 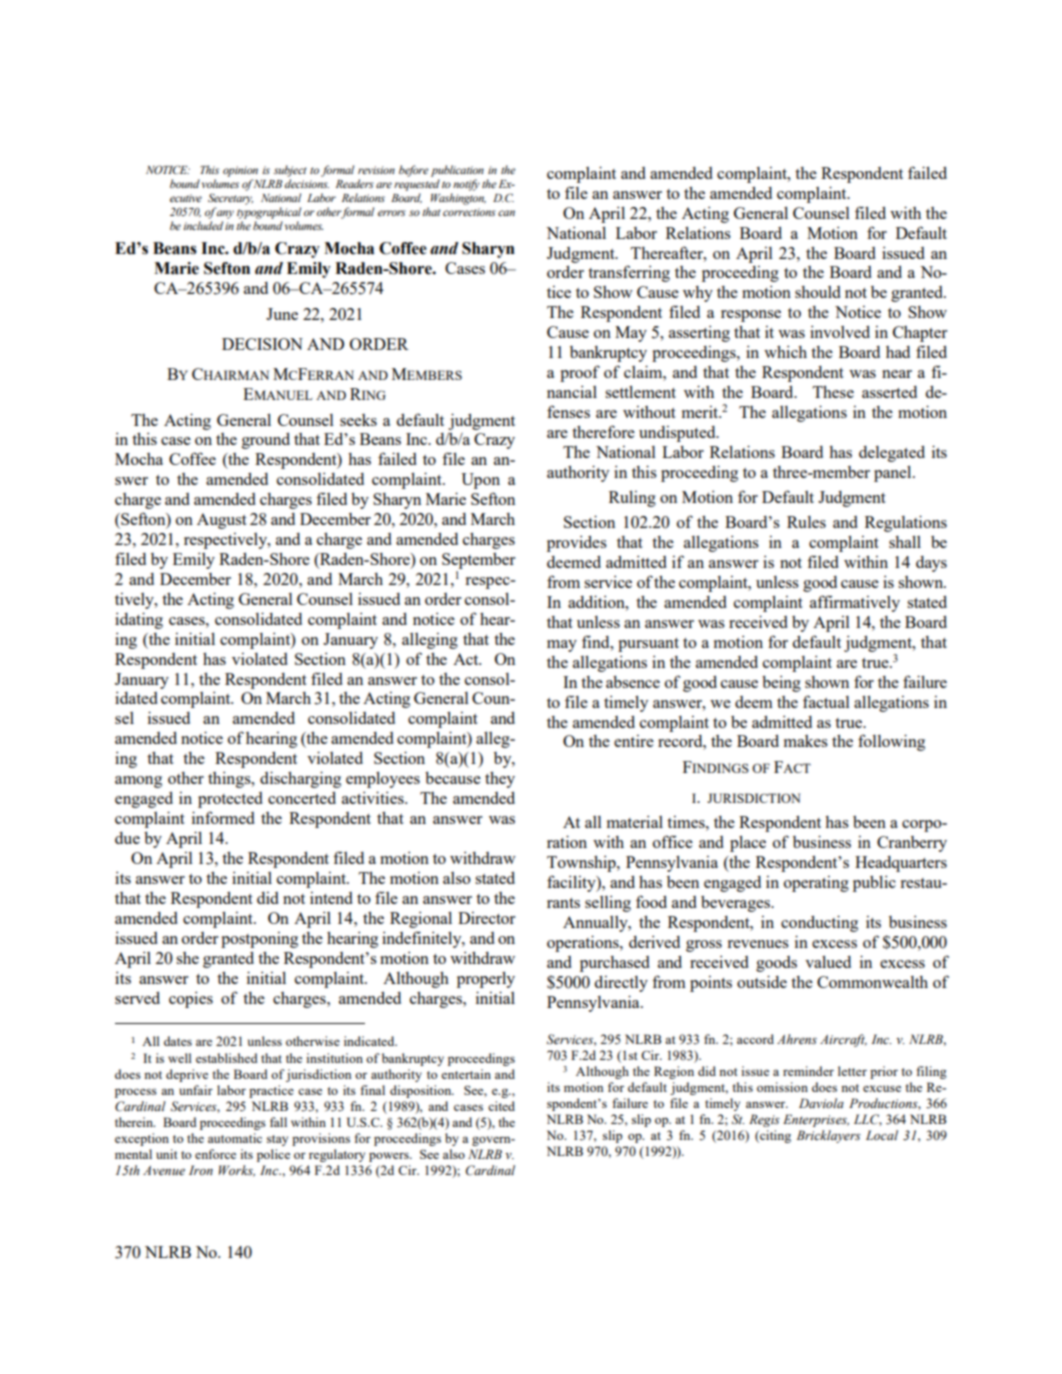 I want to click on can, so click(x=506, y=213).
